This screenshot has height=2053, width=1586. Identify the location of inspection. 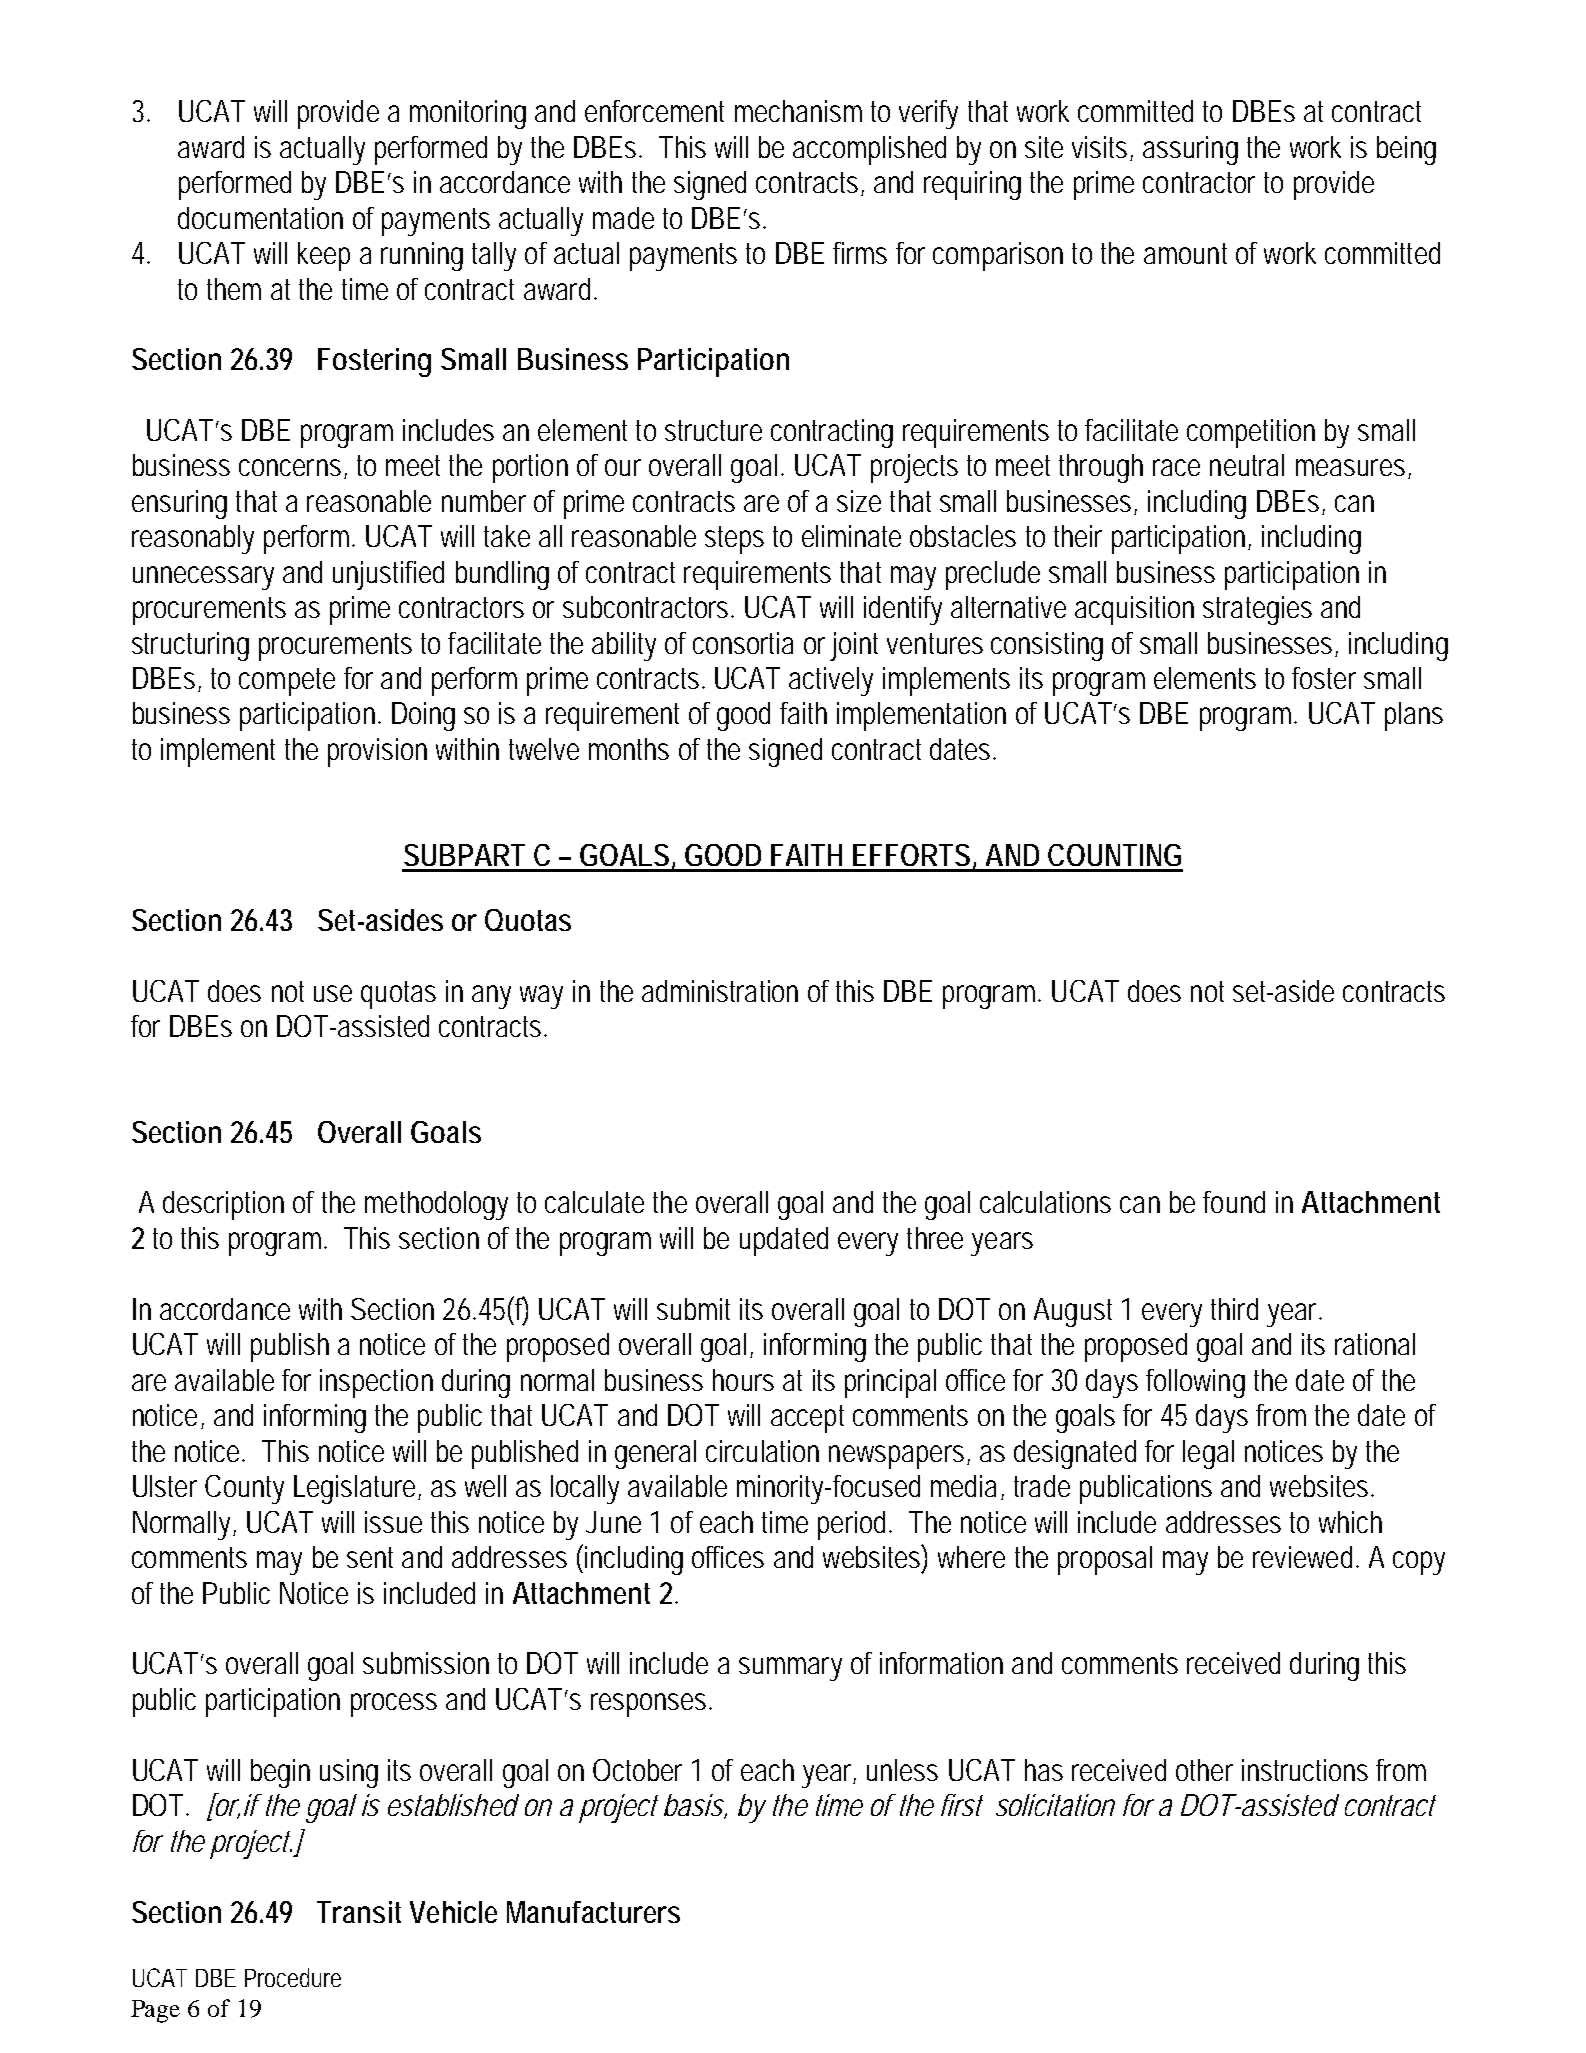
(376, 1383).
